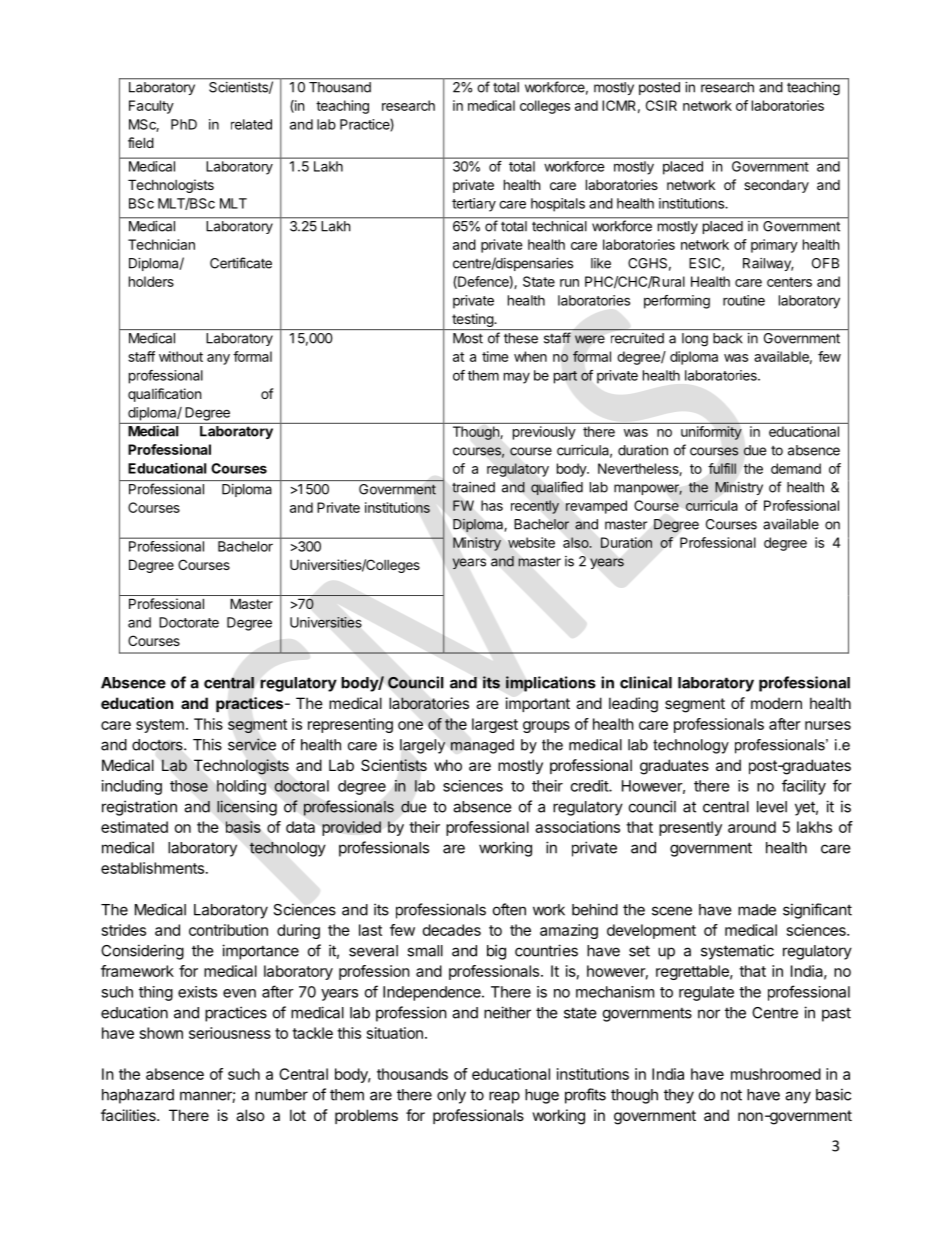  Describe the element at coordinates (474, 205) in the page. I see `tertiary` at that location.
